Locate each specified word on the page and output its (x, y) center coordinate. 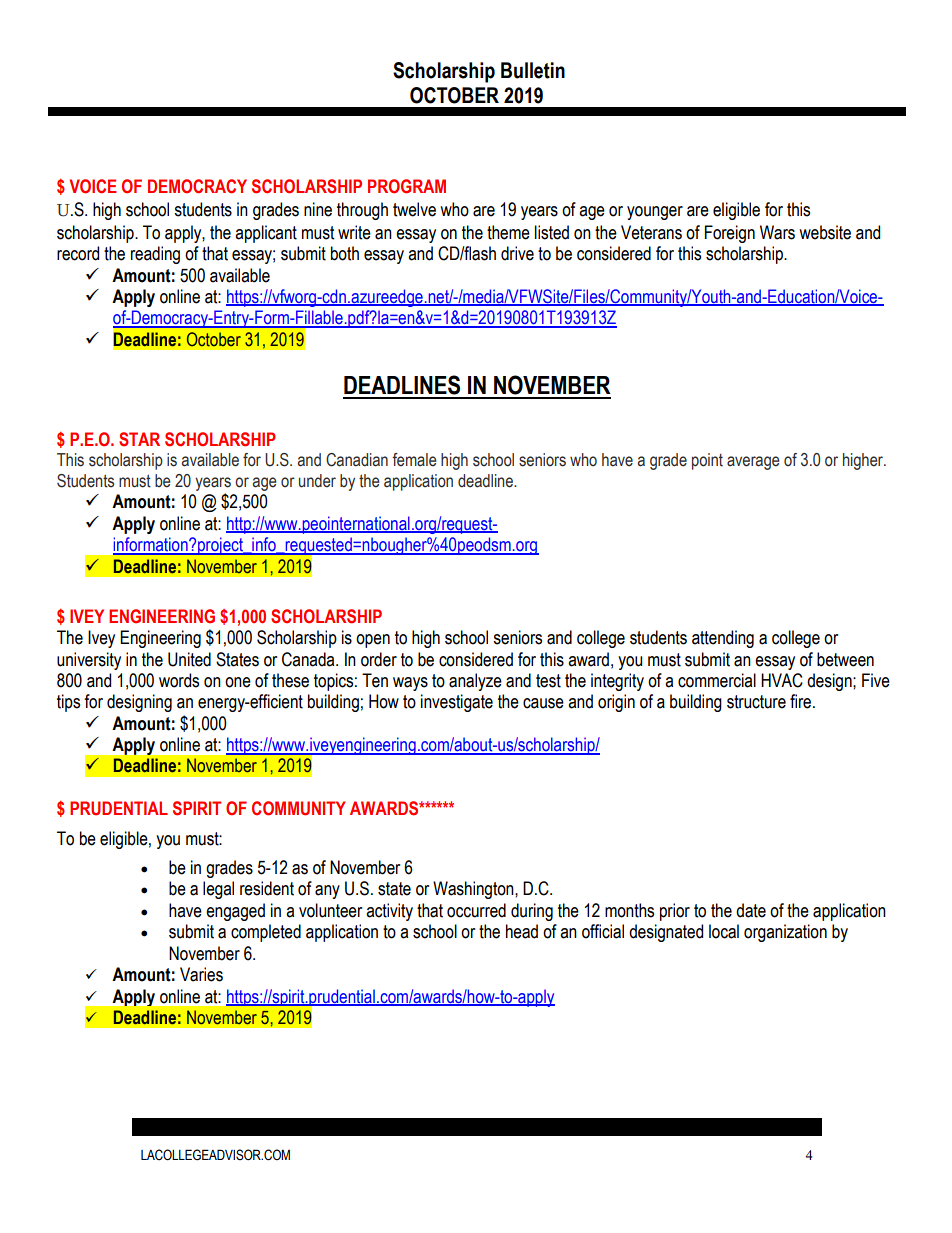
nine (318, 209)
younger (655, 213)
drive (517, 253)
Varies (201, 974)
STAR (139, 439)
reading (155, 255)
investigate (457, 703)
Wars (777, 232)
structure (756, 702)
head (522, 931)
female (414, 460)
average (753, 463)
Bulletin (533, 70)
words (179, 680)
